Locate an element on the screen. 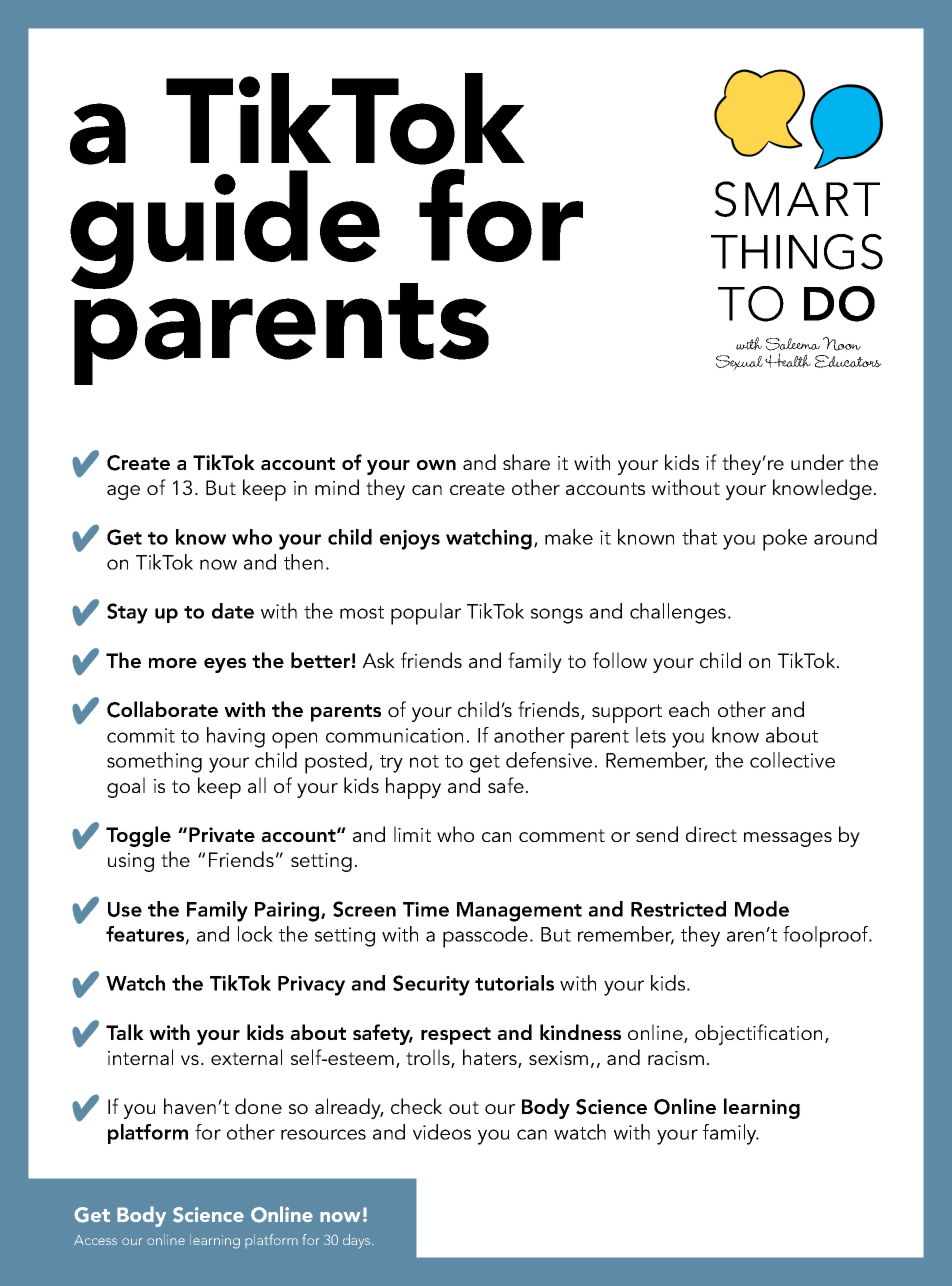 This screenshot has width=952, height=1286. guide is located at coordinates (225, 229).
